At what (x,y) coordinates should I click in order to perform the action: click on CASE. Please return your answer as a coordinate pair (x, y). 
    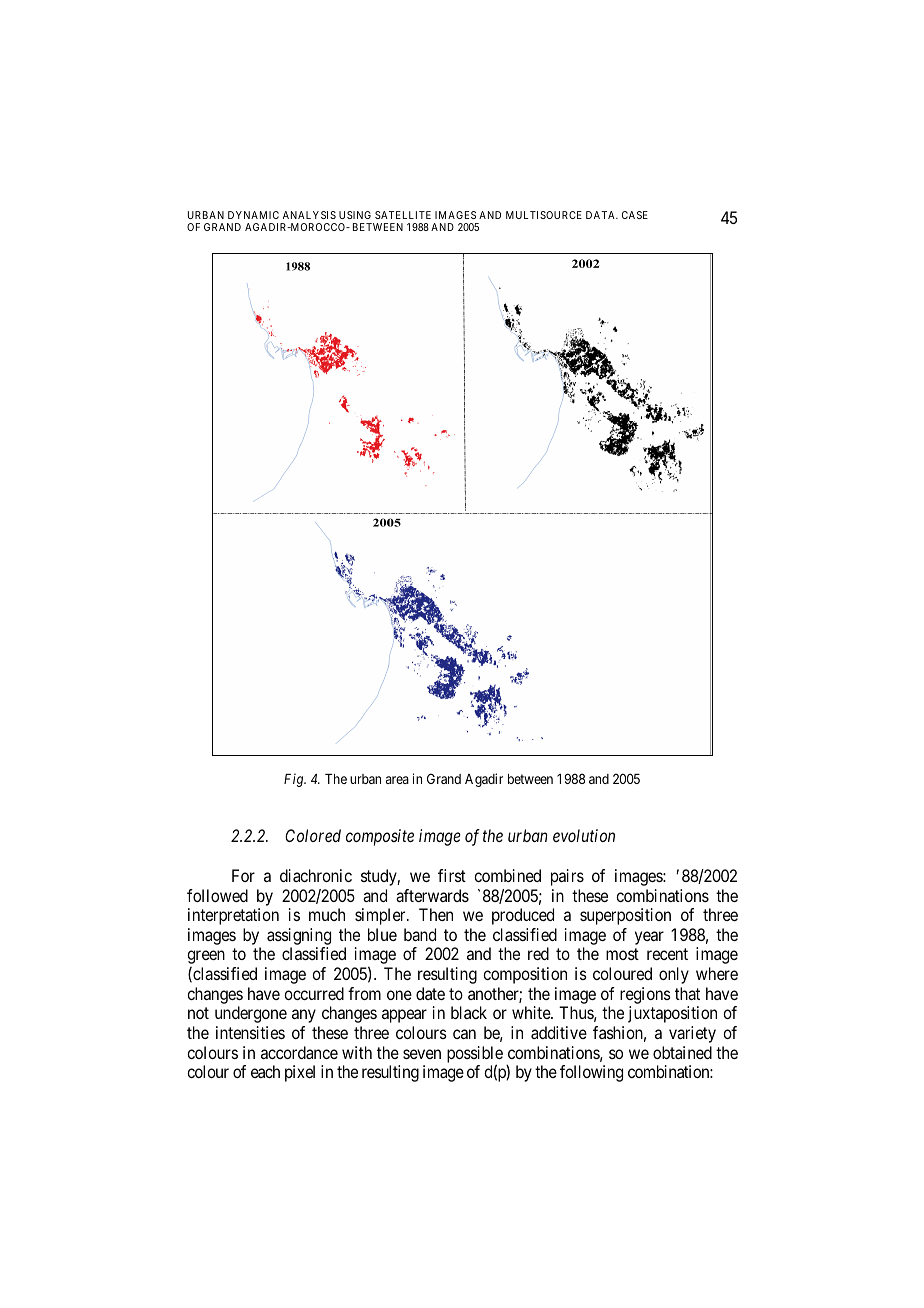
    Looking at the image, I should click on (635, 215).
